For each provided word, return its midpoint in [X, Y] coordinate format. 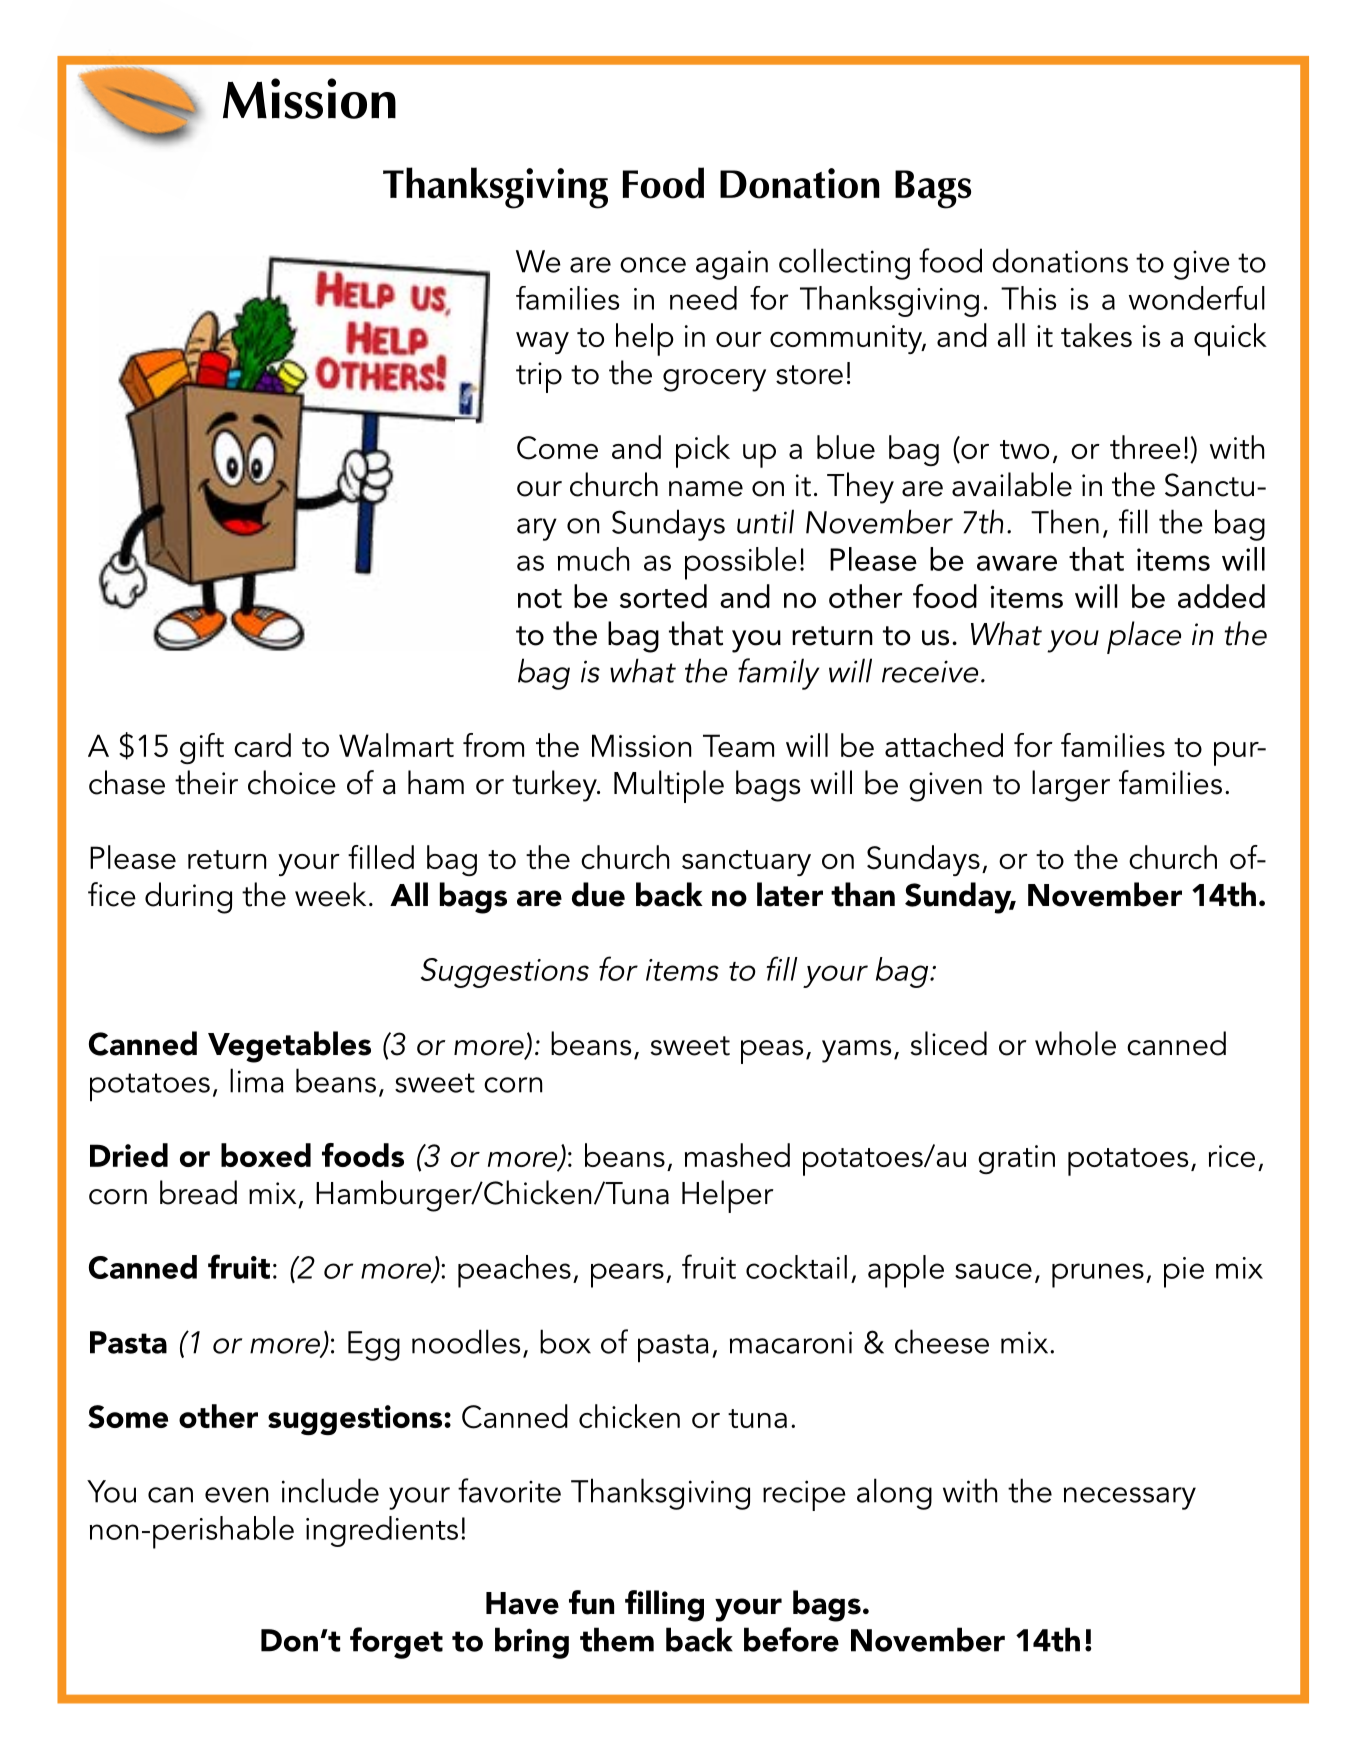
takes [1096, 335]
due [598, 894]
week [330, 894]
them [617, 1639]
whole [1075, 1043]
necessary [1130, 1498]
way [542, 343]
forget [396, 1643]
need [703, 298]
